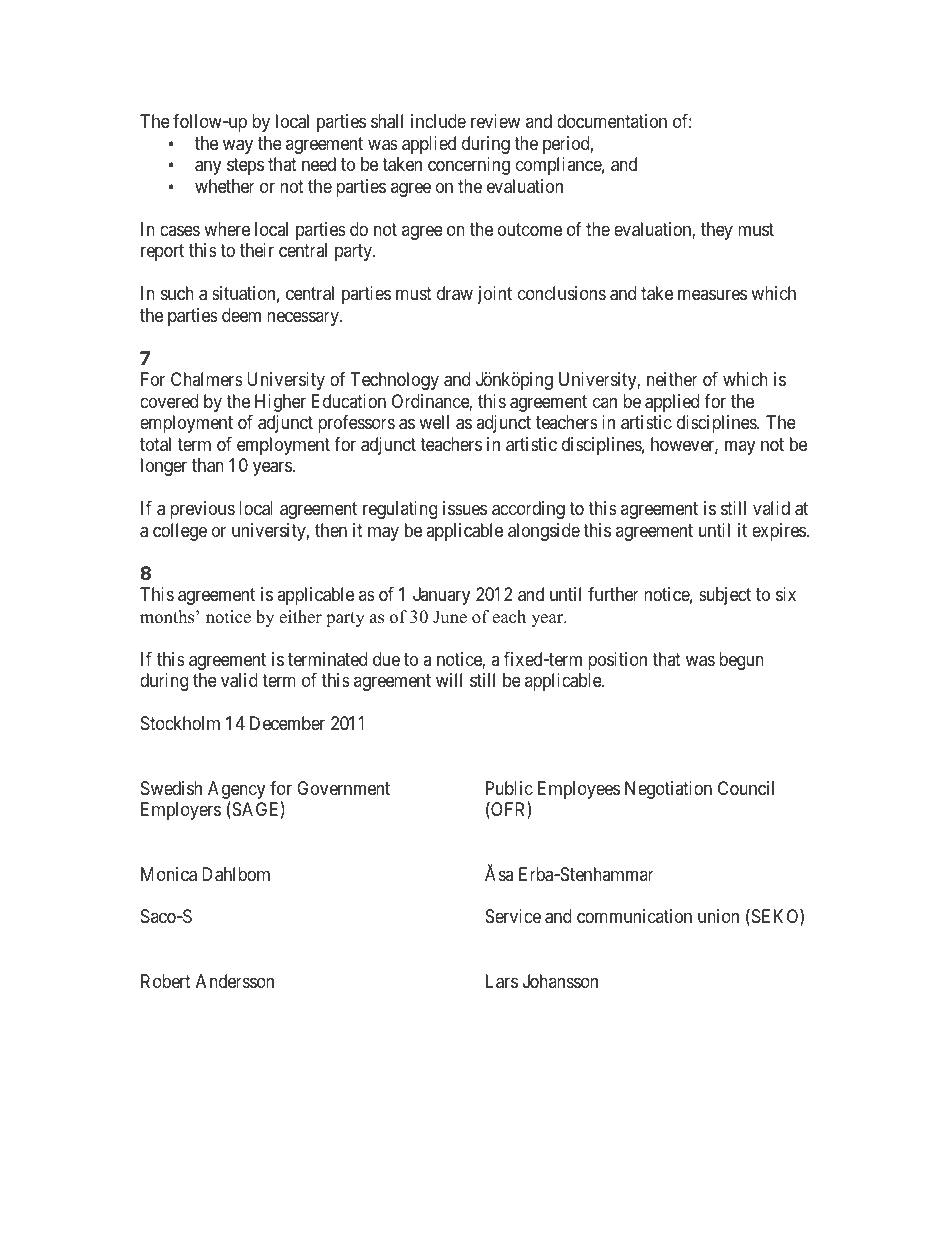 This screenshot has width=952, height=1233. I want to click on well, so click(434, 422).
